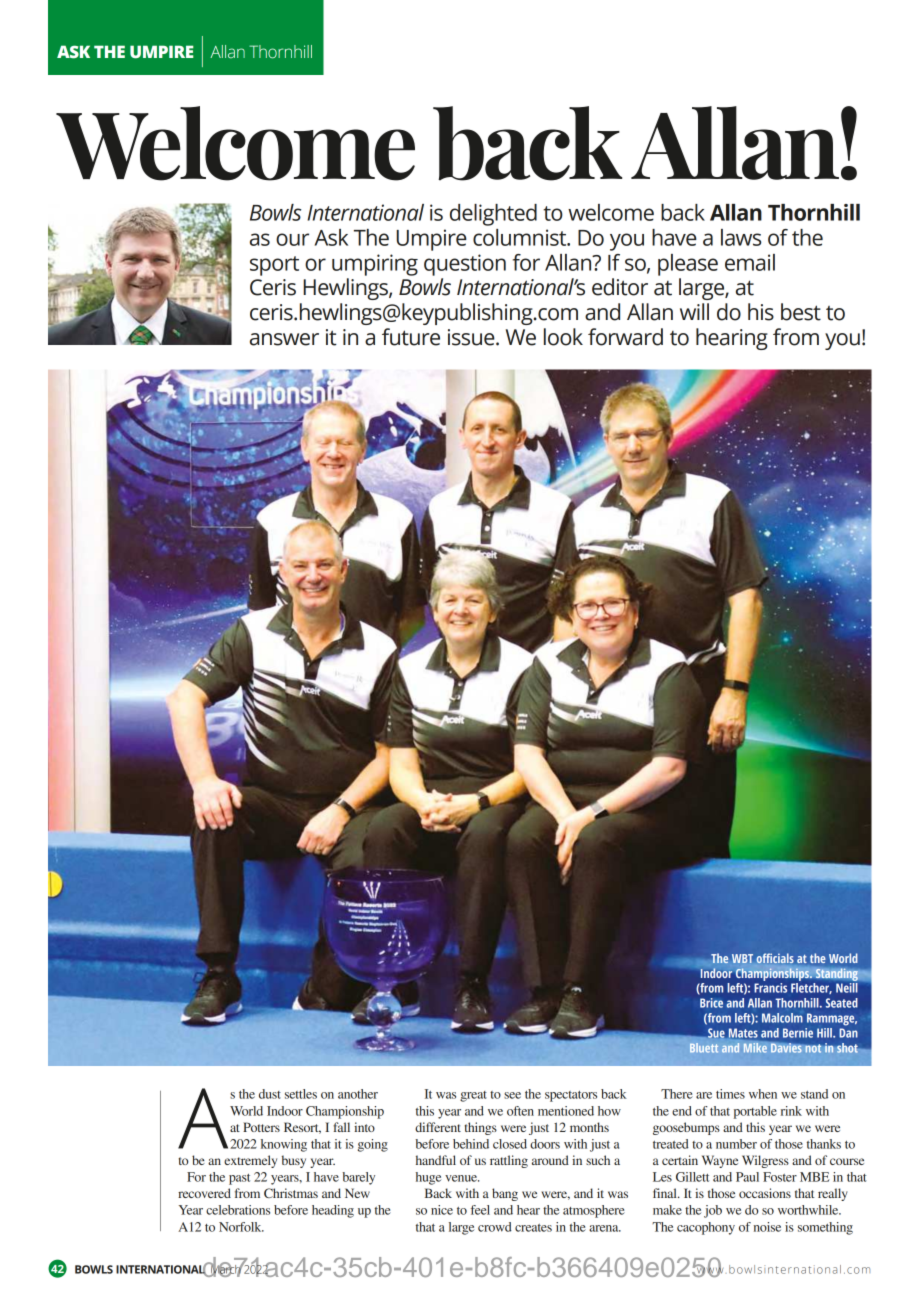 The width and height of the page is (924, 1308). Describe the element at coordinates (750, 262) in the page. I see `email` at that location.
